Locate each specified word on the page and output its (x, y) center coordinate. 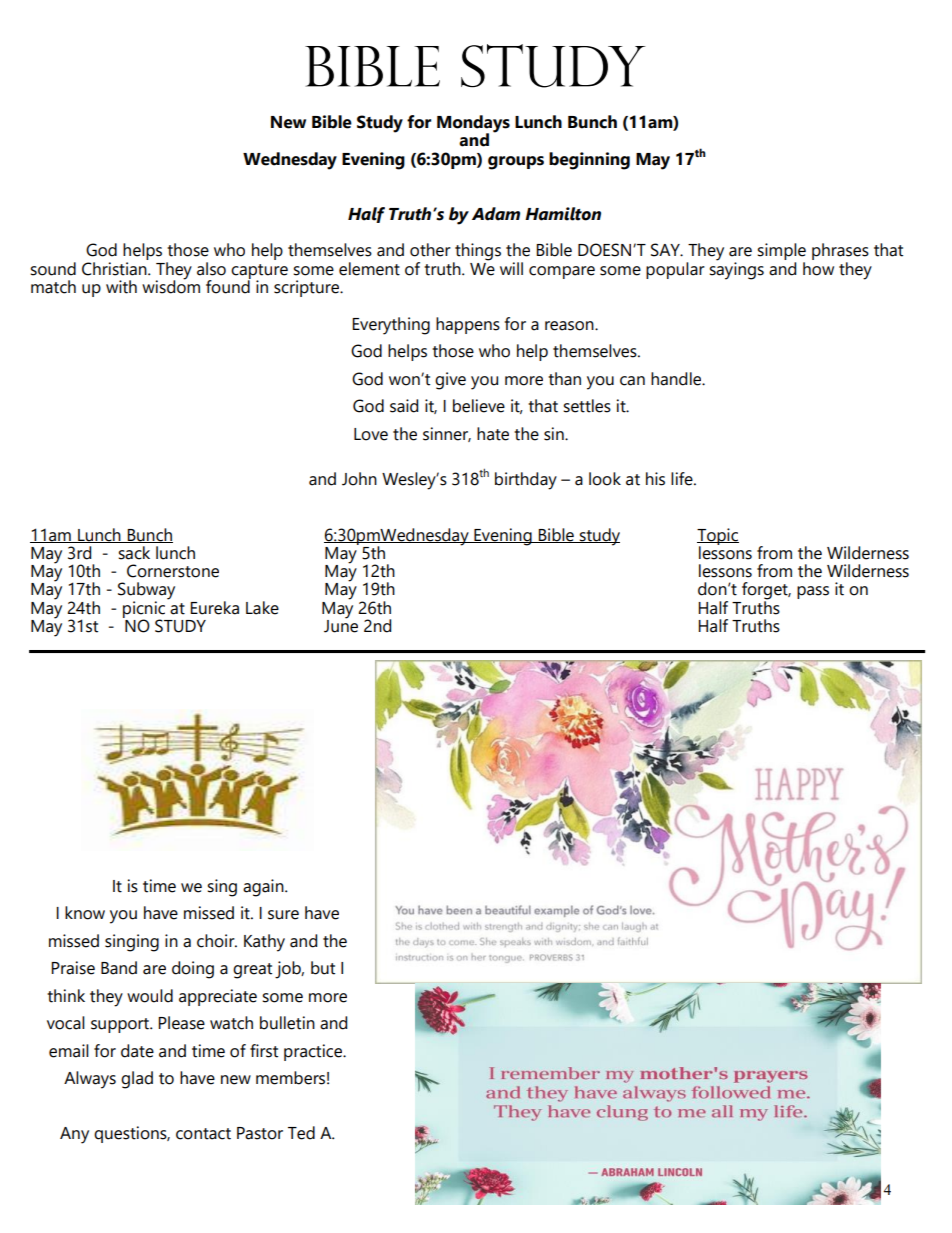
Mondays (473, 125)
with (121, 287)
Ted (301, 1133)
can (632, 381)
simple (781, 253)
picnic (144, 610)
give (450, 381)
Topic (718, 537)
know (85, 913)
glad (137, 1080)
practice (314, 1052)
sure (283, 915)
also (211, 269)
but (323, 968)
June (341, 625)
